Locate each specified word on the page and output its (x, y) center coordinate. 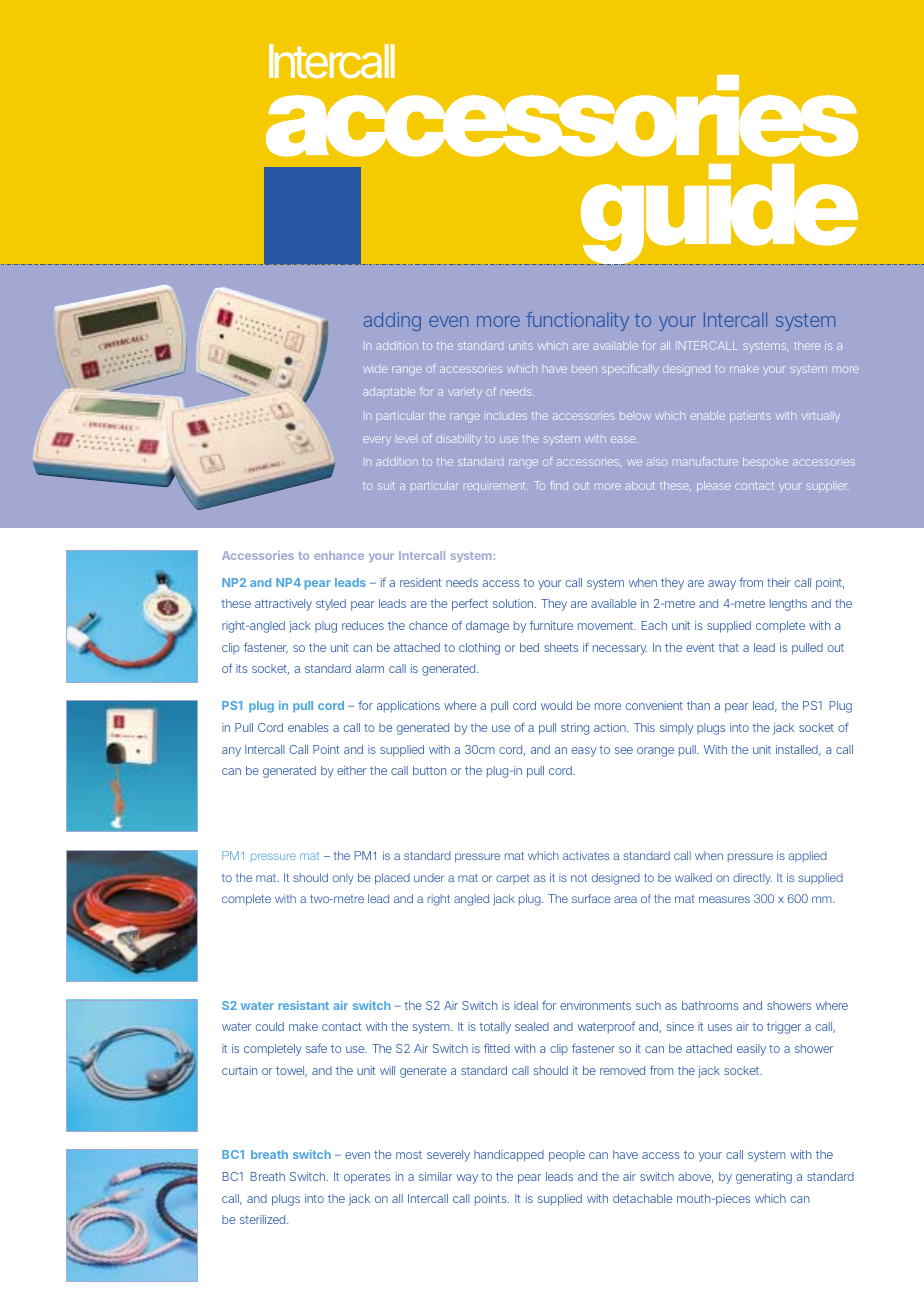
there (807, 345)
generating (764, 1178)
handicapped (509, 1156)
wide (375, 369)
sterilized (264, 1219)
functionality (577, 321)
